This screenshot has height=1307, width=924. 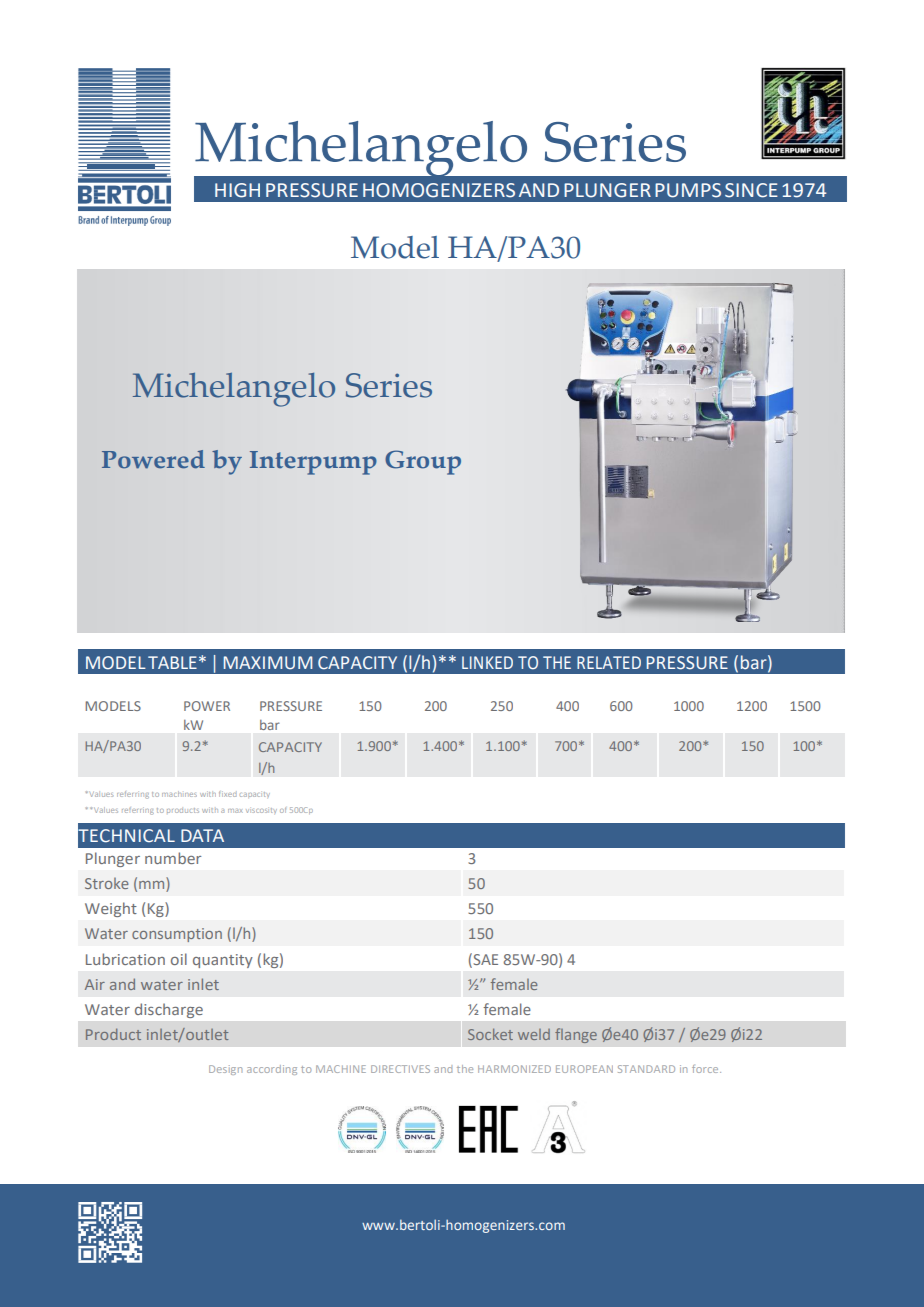 I want to click on Design, so click(x=225, y=1070).
